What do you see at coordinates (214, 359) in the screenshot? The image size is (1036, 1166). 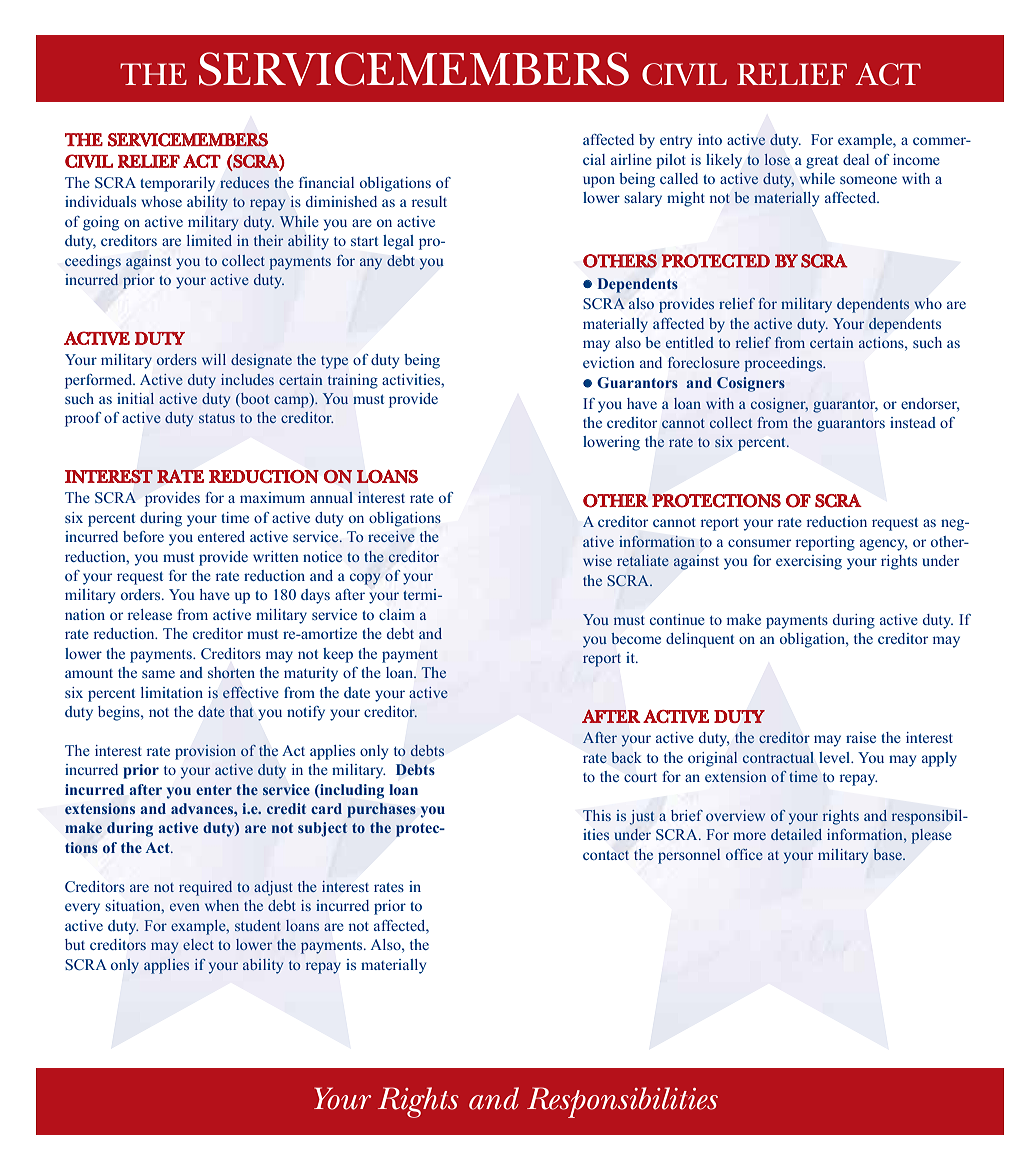 I see `will` at bounding box center [214, 359].
